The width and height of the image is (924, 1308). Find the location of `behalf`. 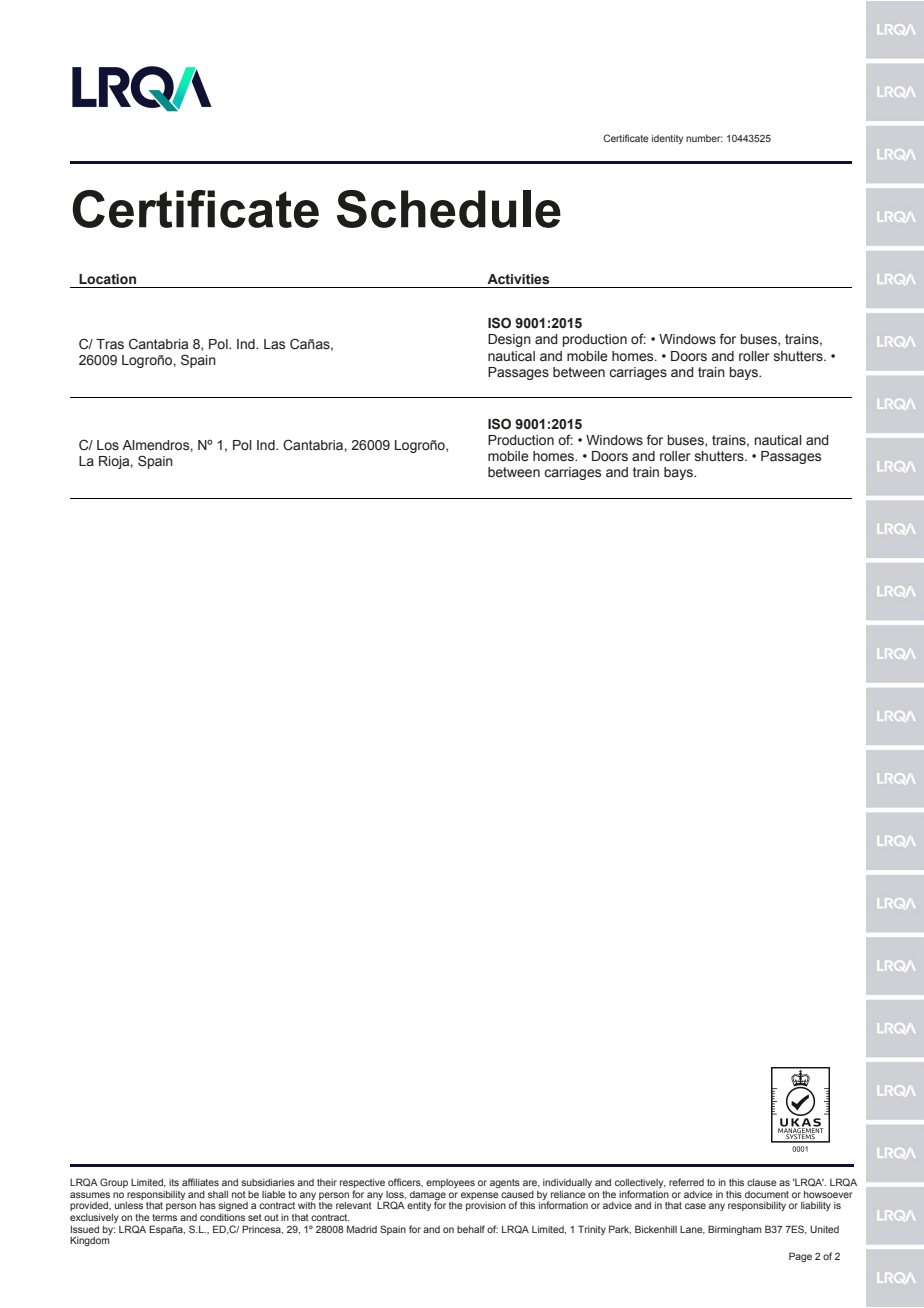

behalf is located at coordinates (471, 1229).
